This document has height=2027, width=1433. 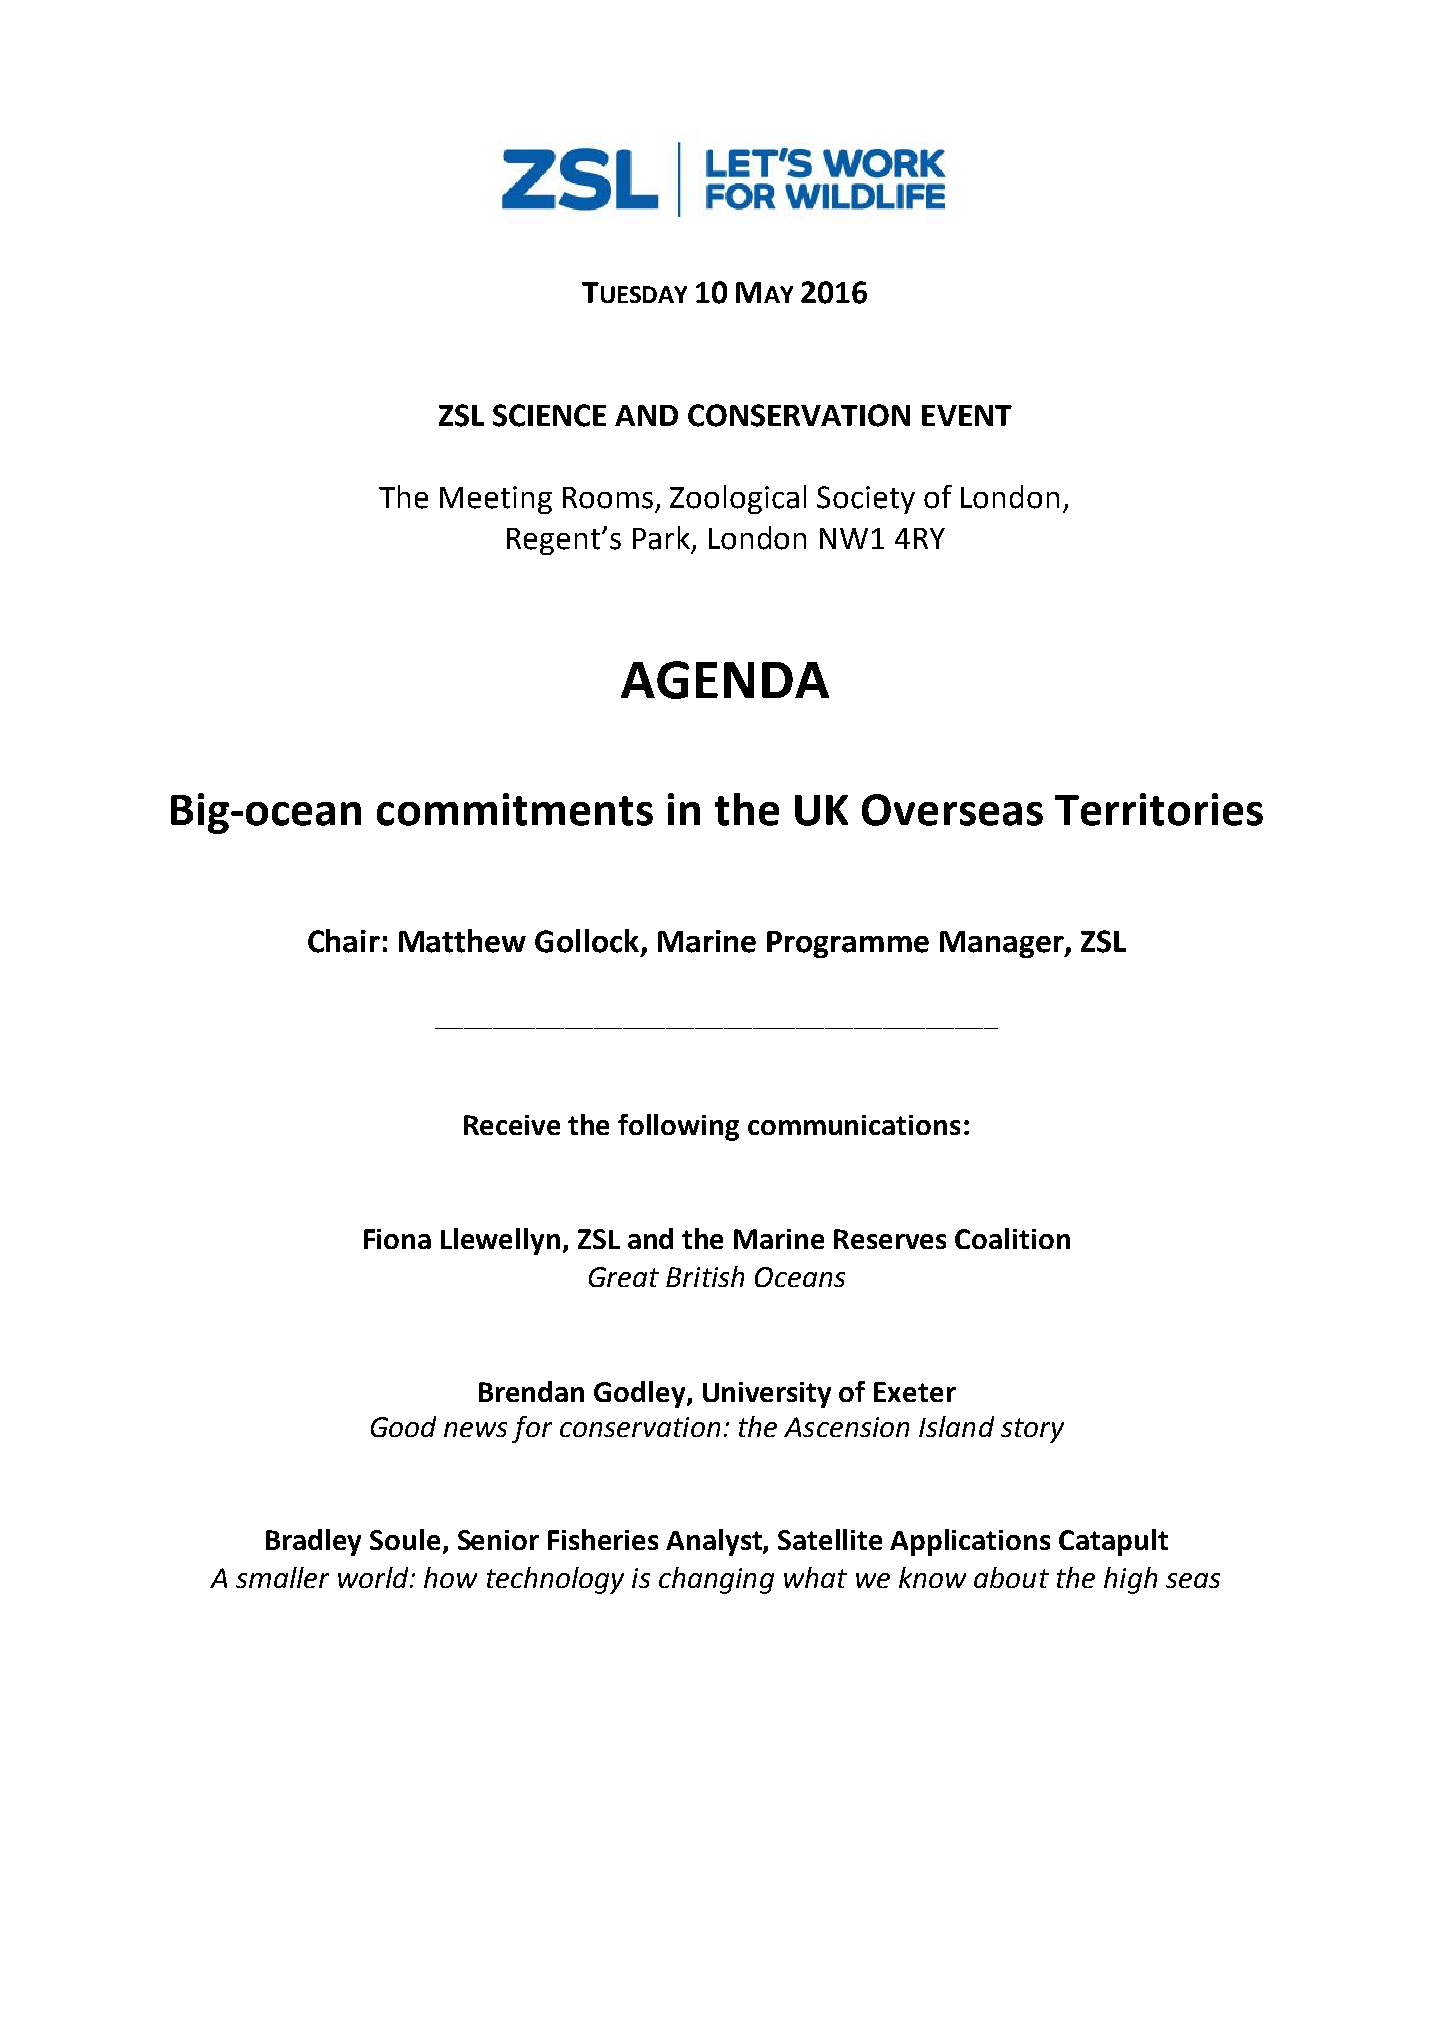 I want to click on AGENDA, so click(x=725, y=680).
